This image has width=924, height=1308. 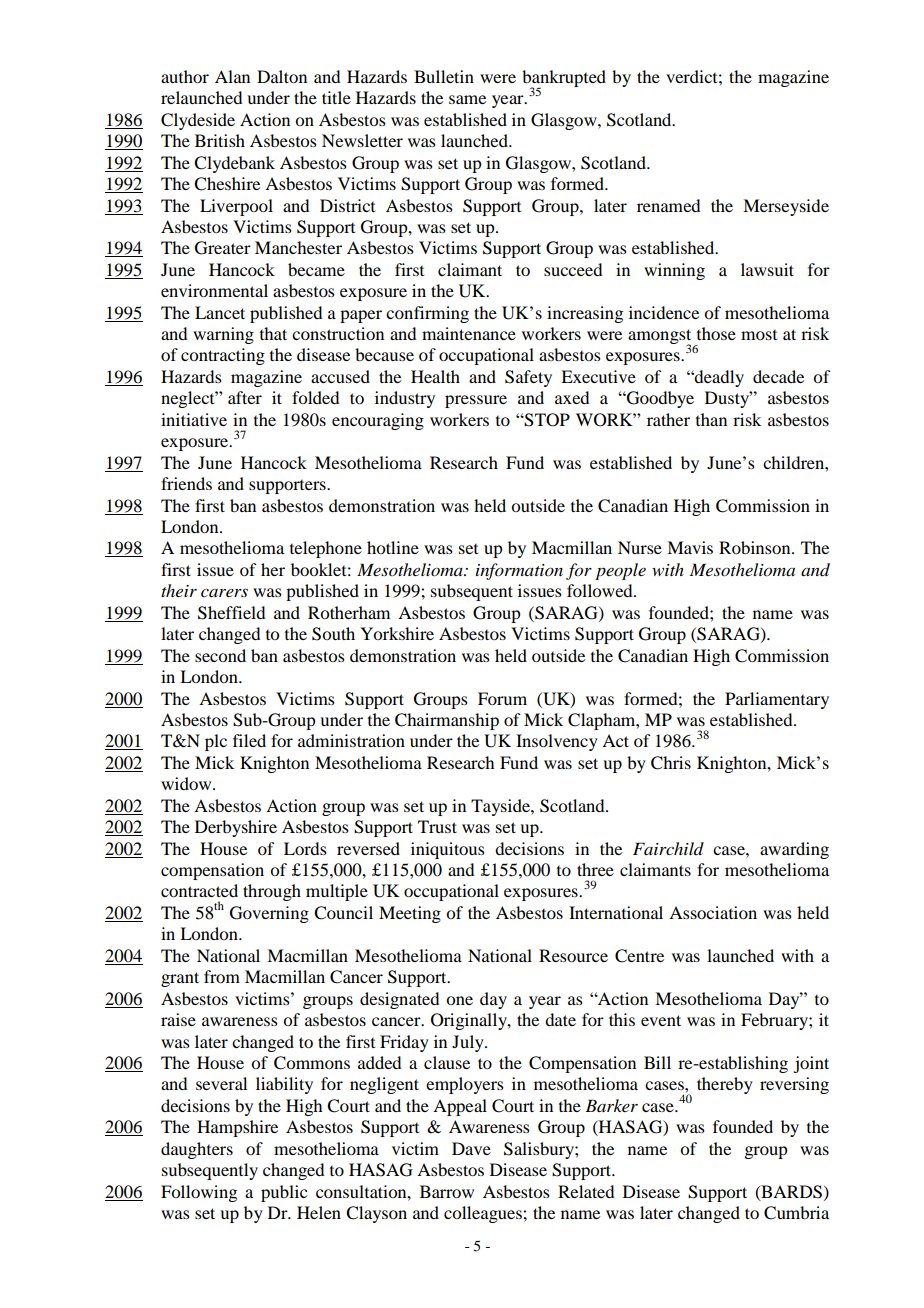 What do you see at coordinates (467, 99) in the image?
I see `same` at bounding box center [467, 99].
